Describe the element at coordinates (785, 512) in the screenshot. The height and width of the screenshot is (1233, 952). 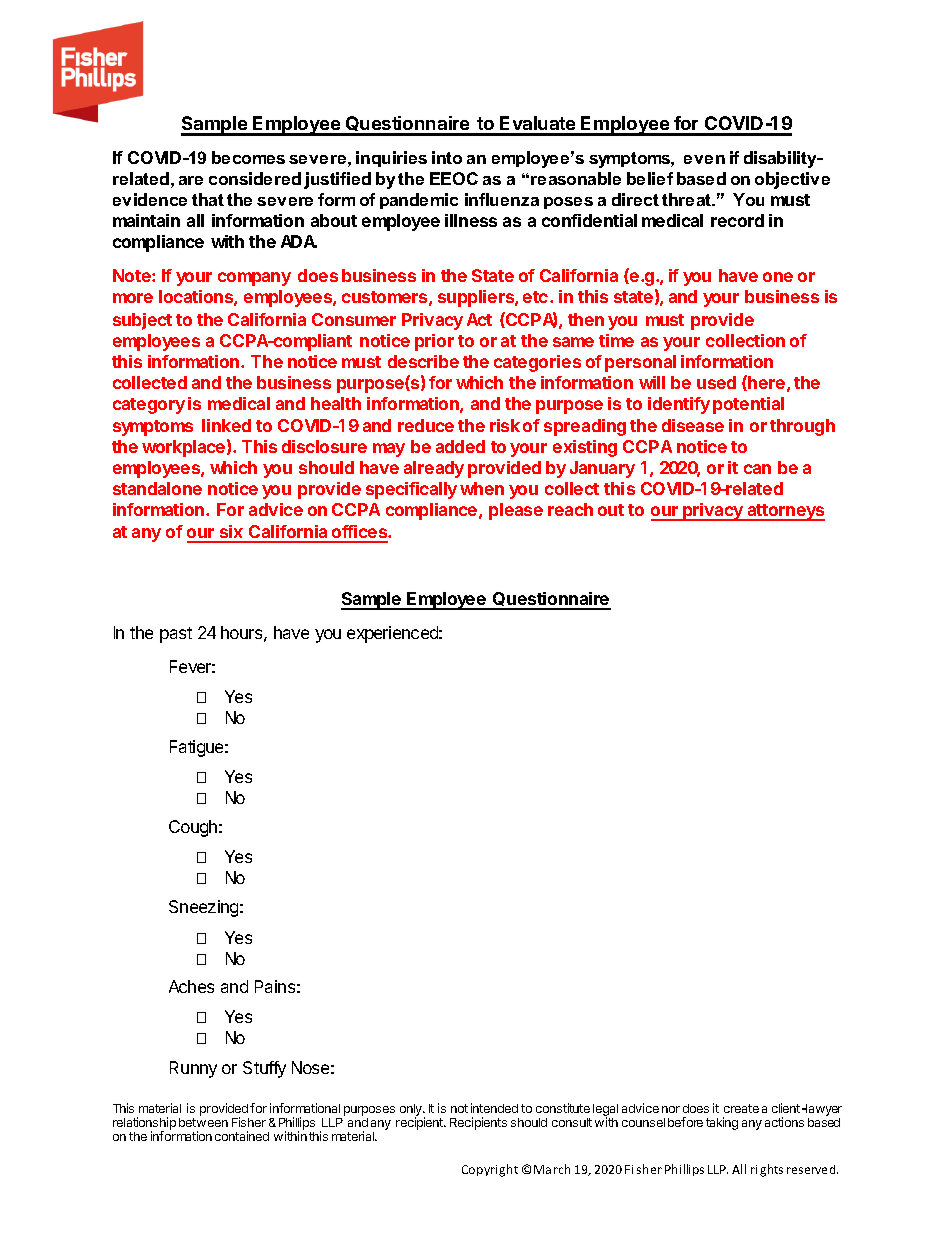
I see `attorneys` at that location.
